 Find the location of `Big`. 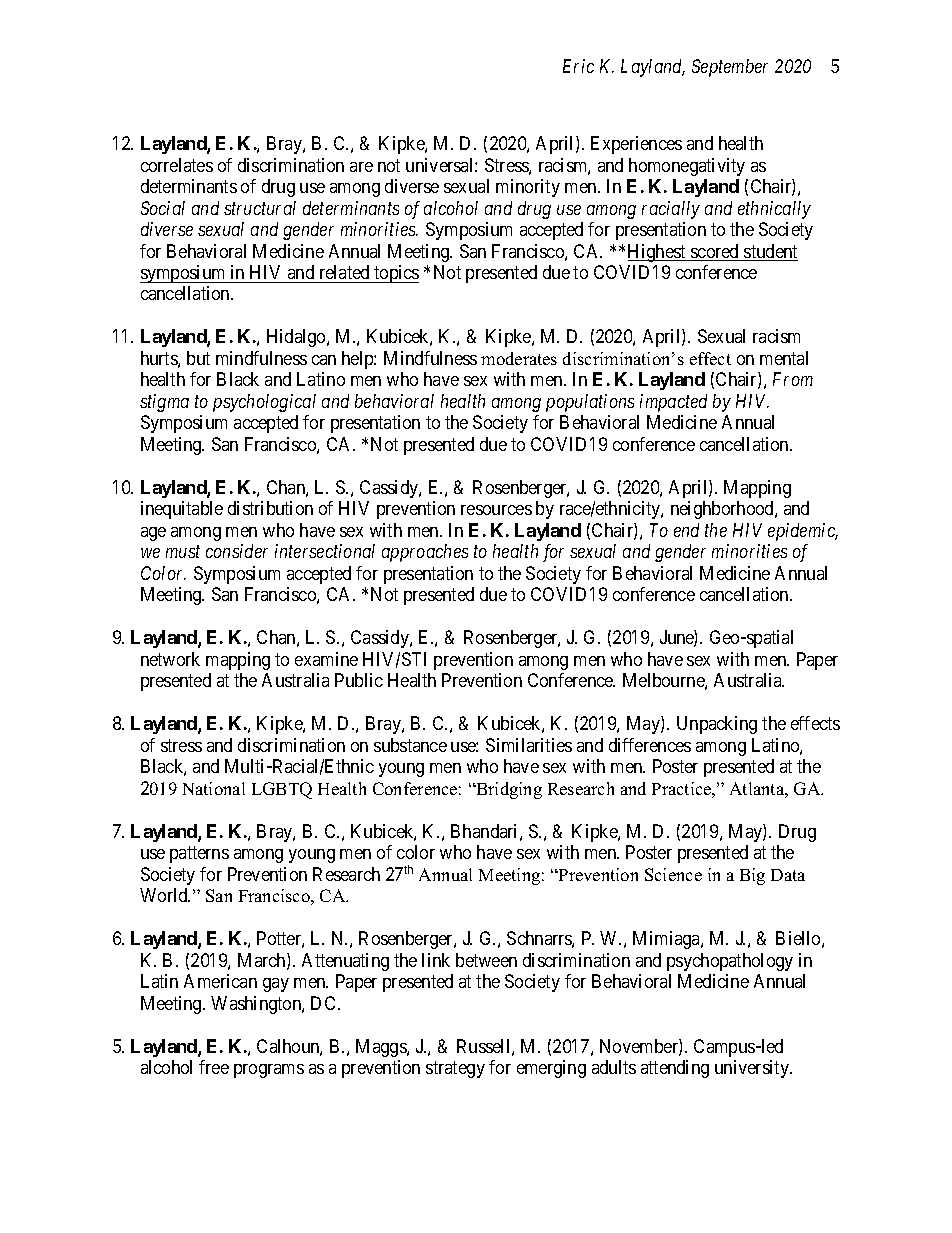

Big is located at coordinates (752, 876).
